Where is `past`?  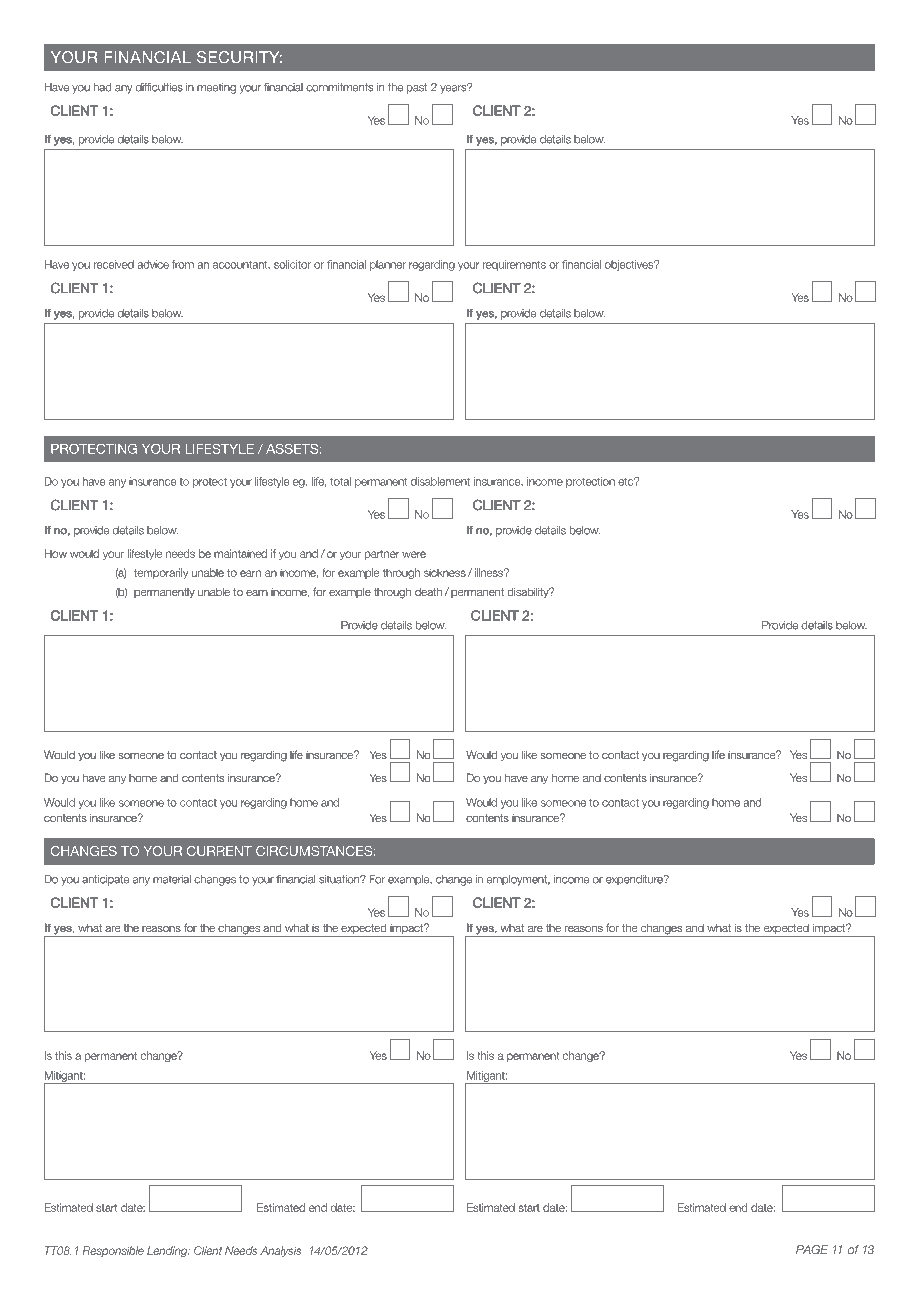 past is located at coordinates (417, 88).
